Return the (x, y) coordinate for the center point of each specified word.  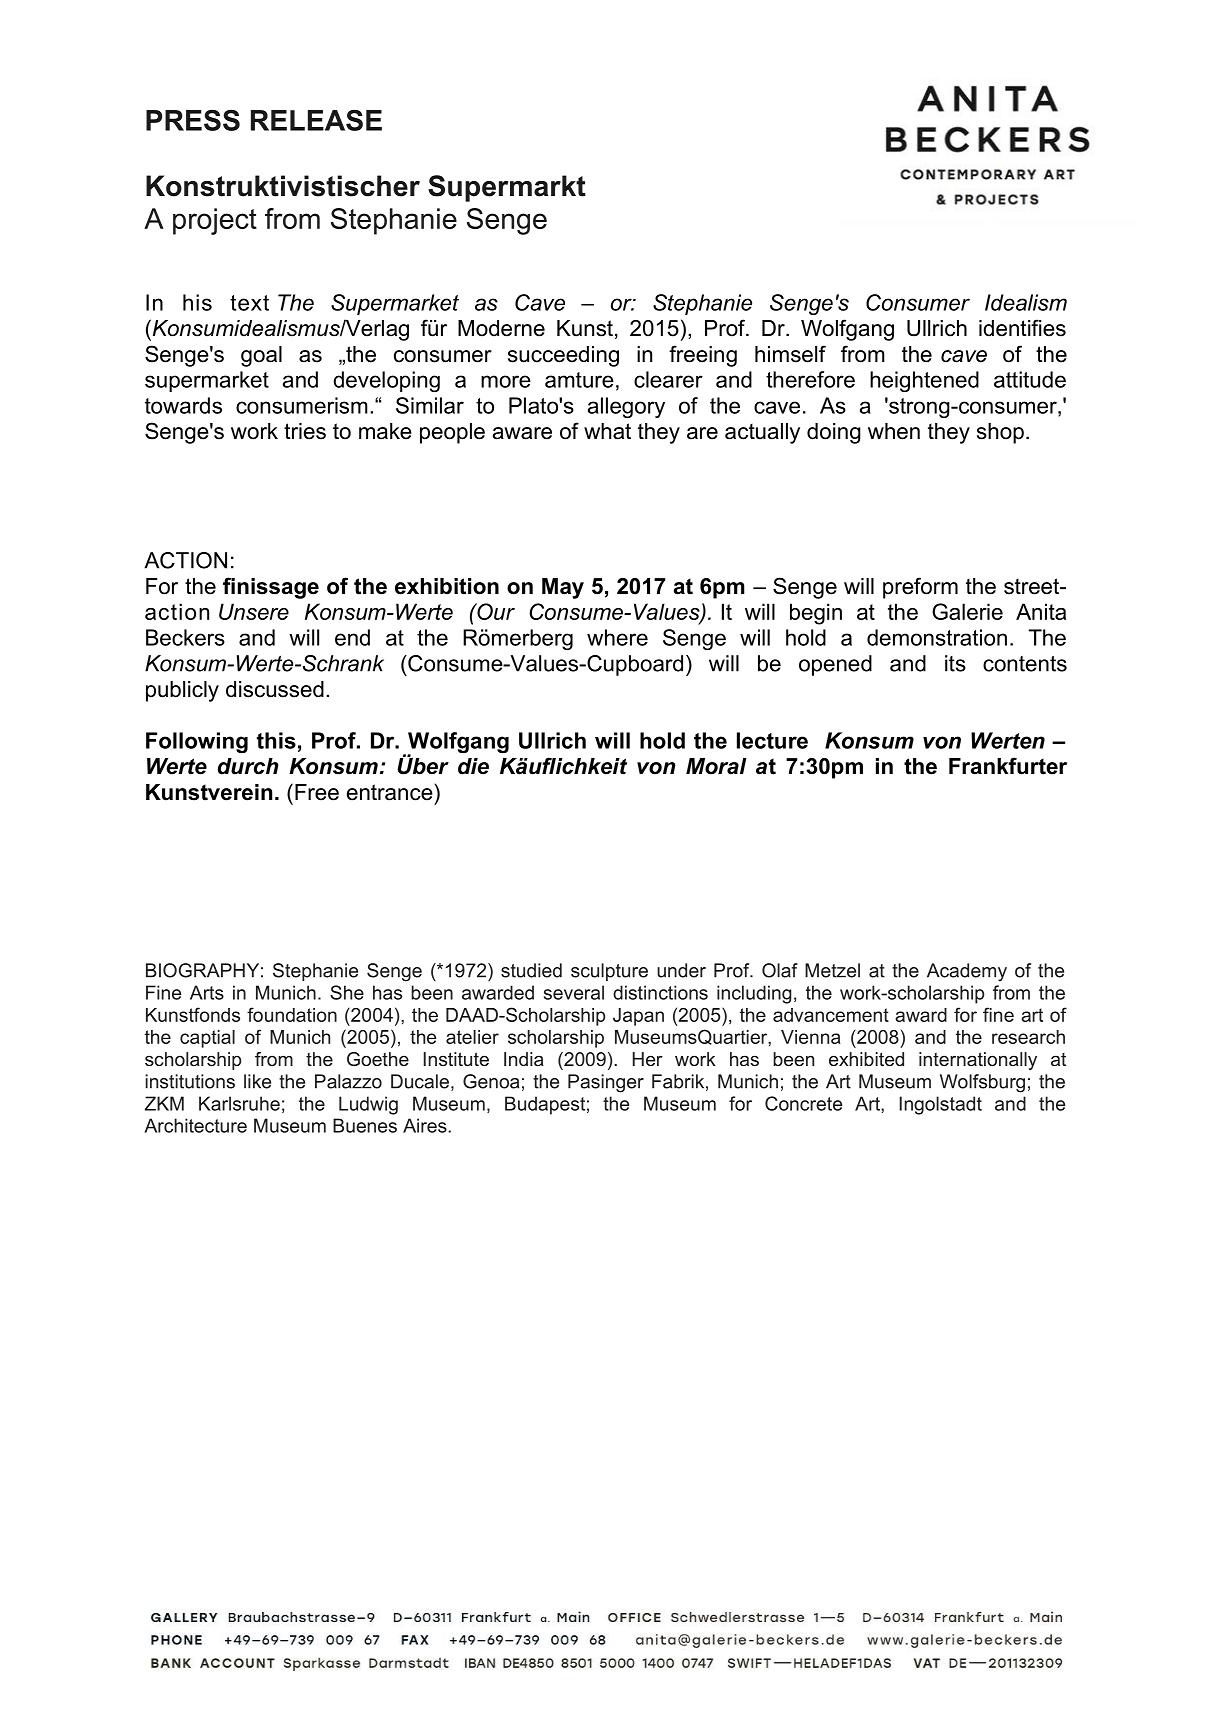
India (524, 1059)
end (352, 637)
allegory (626, 407)
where (617, 637)
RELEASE (316, 120)
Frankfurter (1008, 766)
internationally (978, 1061)
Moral (716, 766)
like (257, 1081)
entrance (391, 792)
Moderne (501, 328)
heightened (924, 381)
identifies (1022, 328)
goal (261, 356)
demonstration (937, 637)
